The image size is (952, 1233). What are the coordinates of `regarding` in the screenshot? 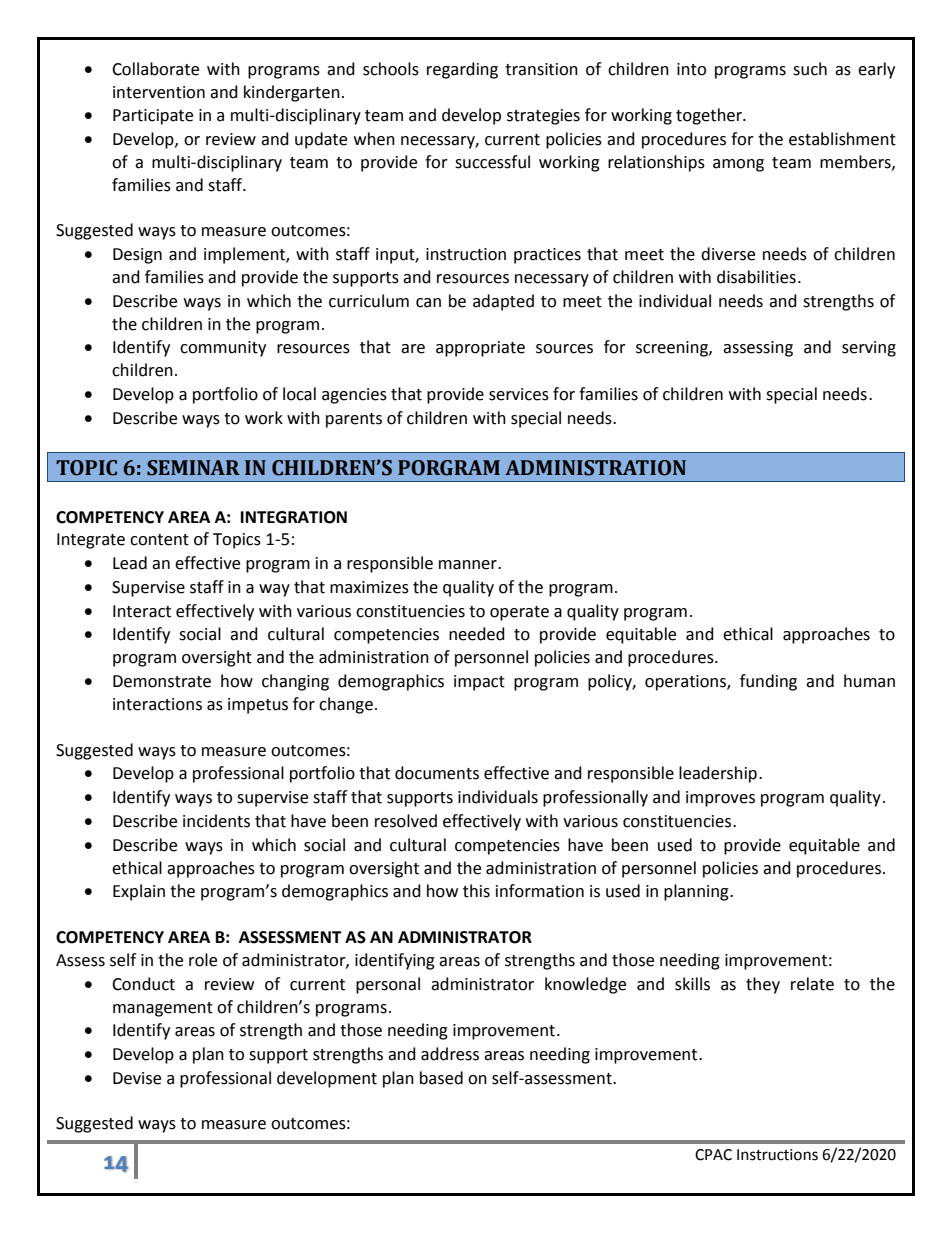 It's located at (462, 70).
